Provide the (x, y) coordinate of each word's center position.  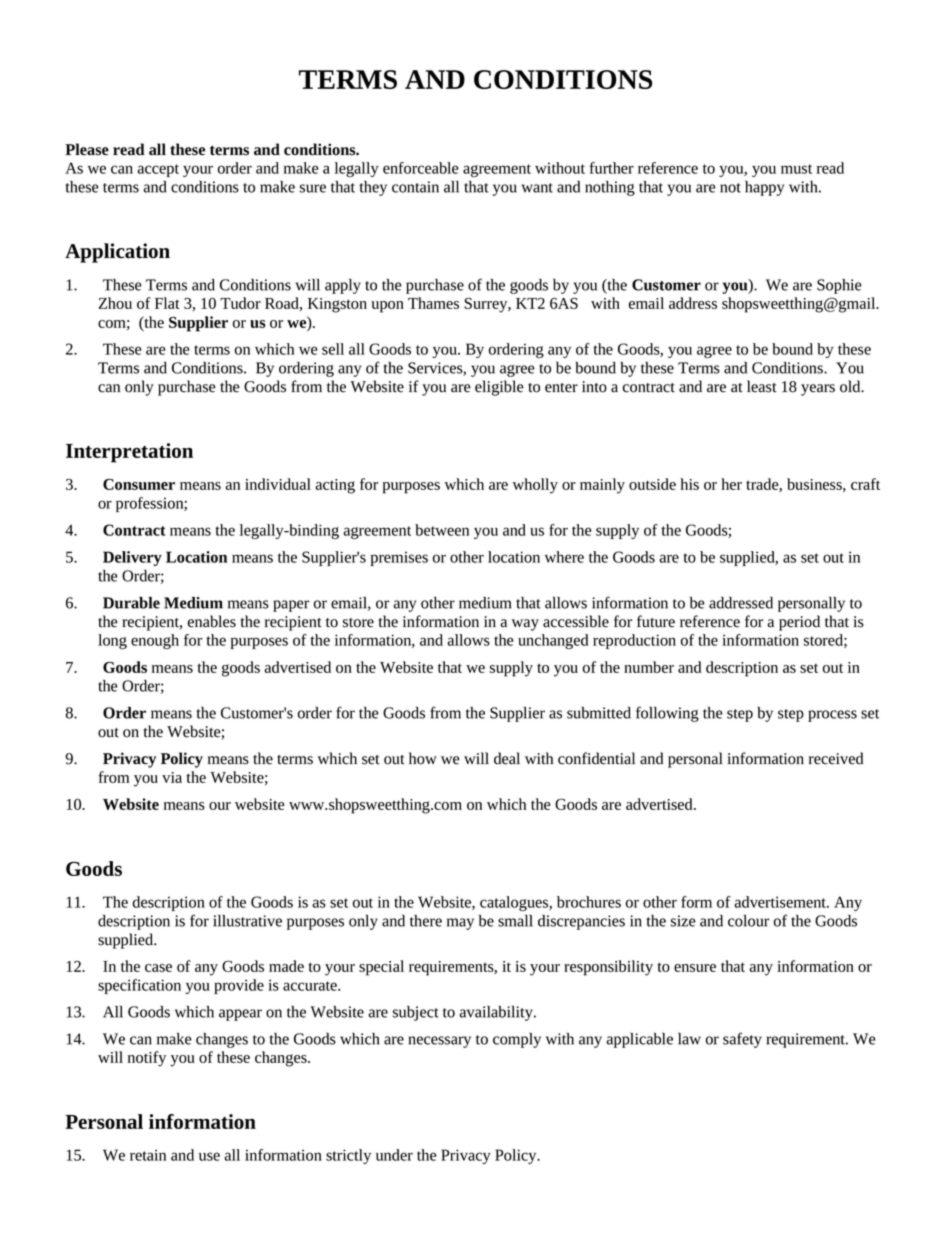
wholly (535, 486)
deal (507, 758)
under (394, 1155)
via (172, 777)
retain (148, 1155)
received (836, 758)
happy (764, 188)
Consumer (139, 484)
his (689, 484)
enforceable (420, 168)
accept (158, 170)
